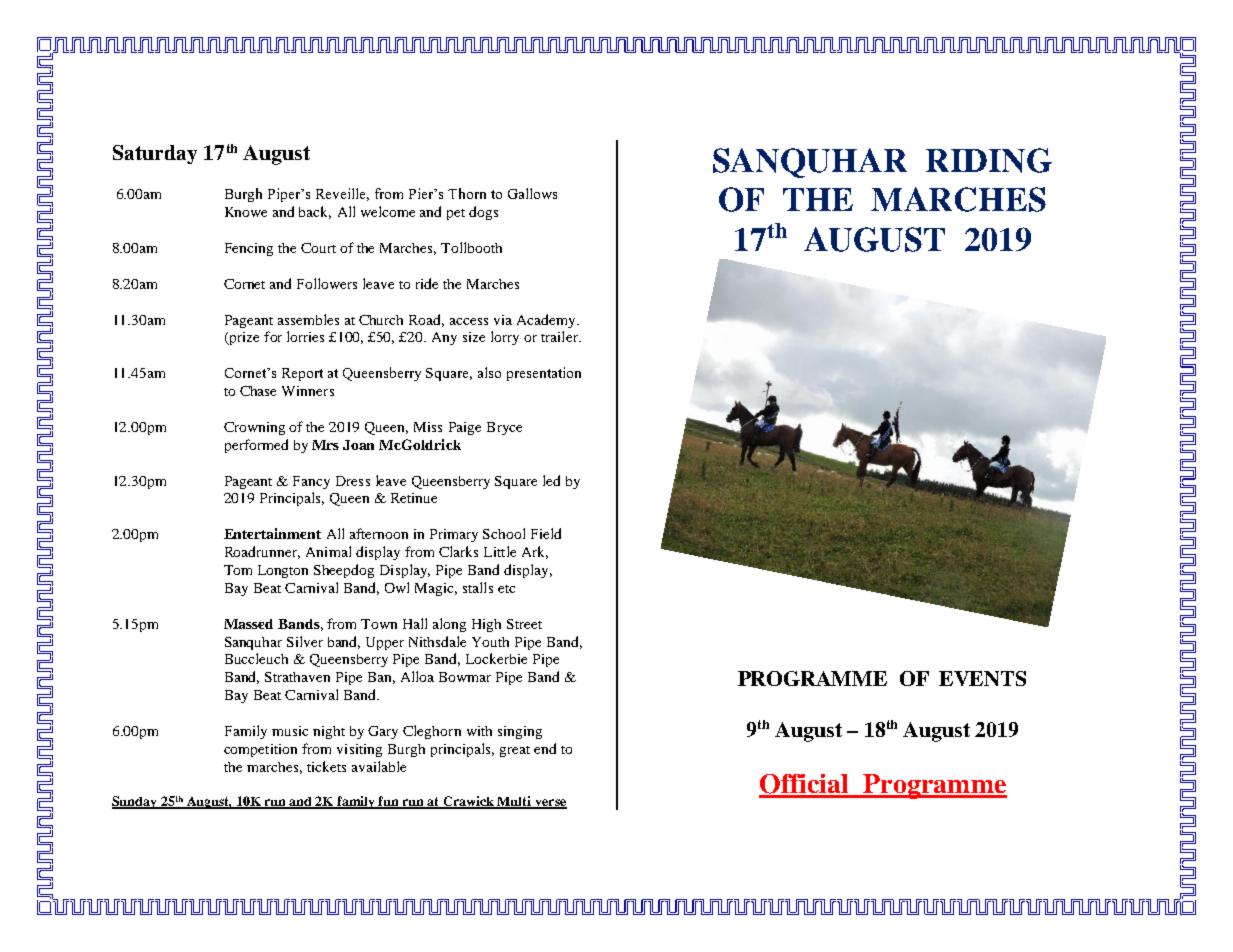  Describe the element at coordinates (532, 193) in the image. I see `Gallows` at that location.
